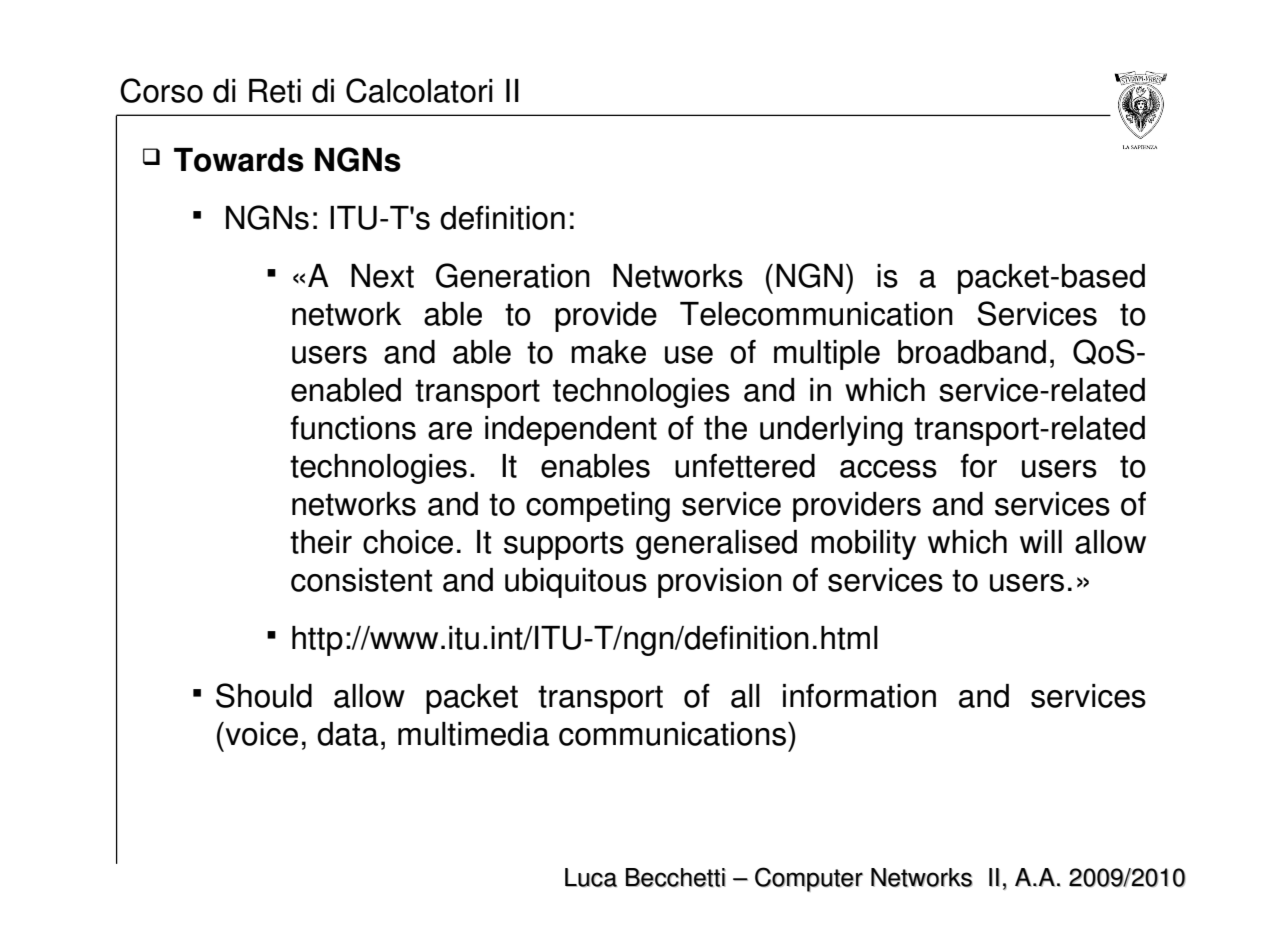 This screenshot has width=1270, height=952. Describe the element at coordinates (361, 580) in the screenshot. I see `consistent` at that location.
